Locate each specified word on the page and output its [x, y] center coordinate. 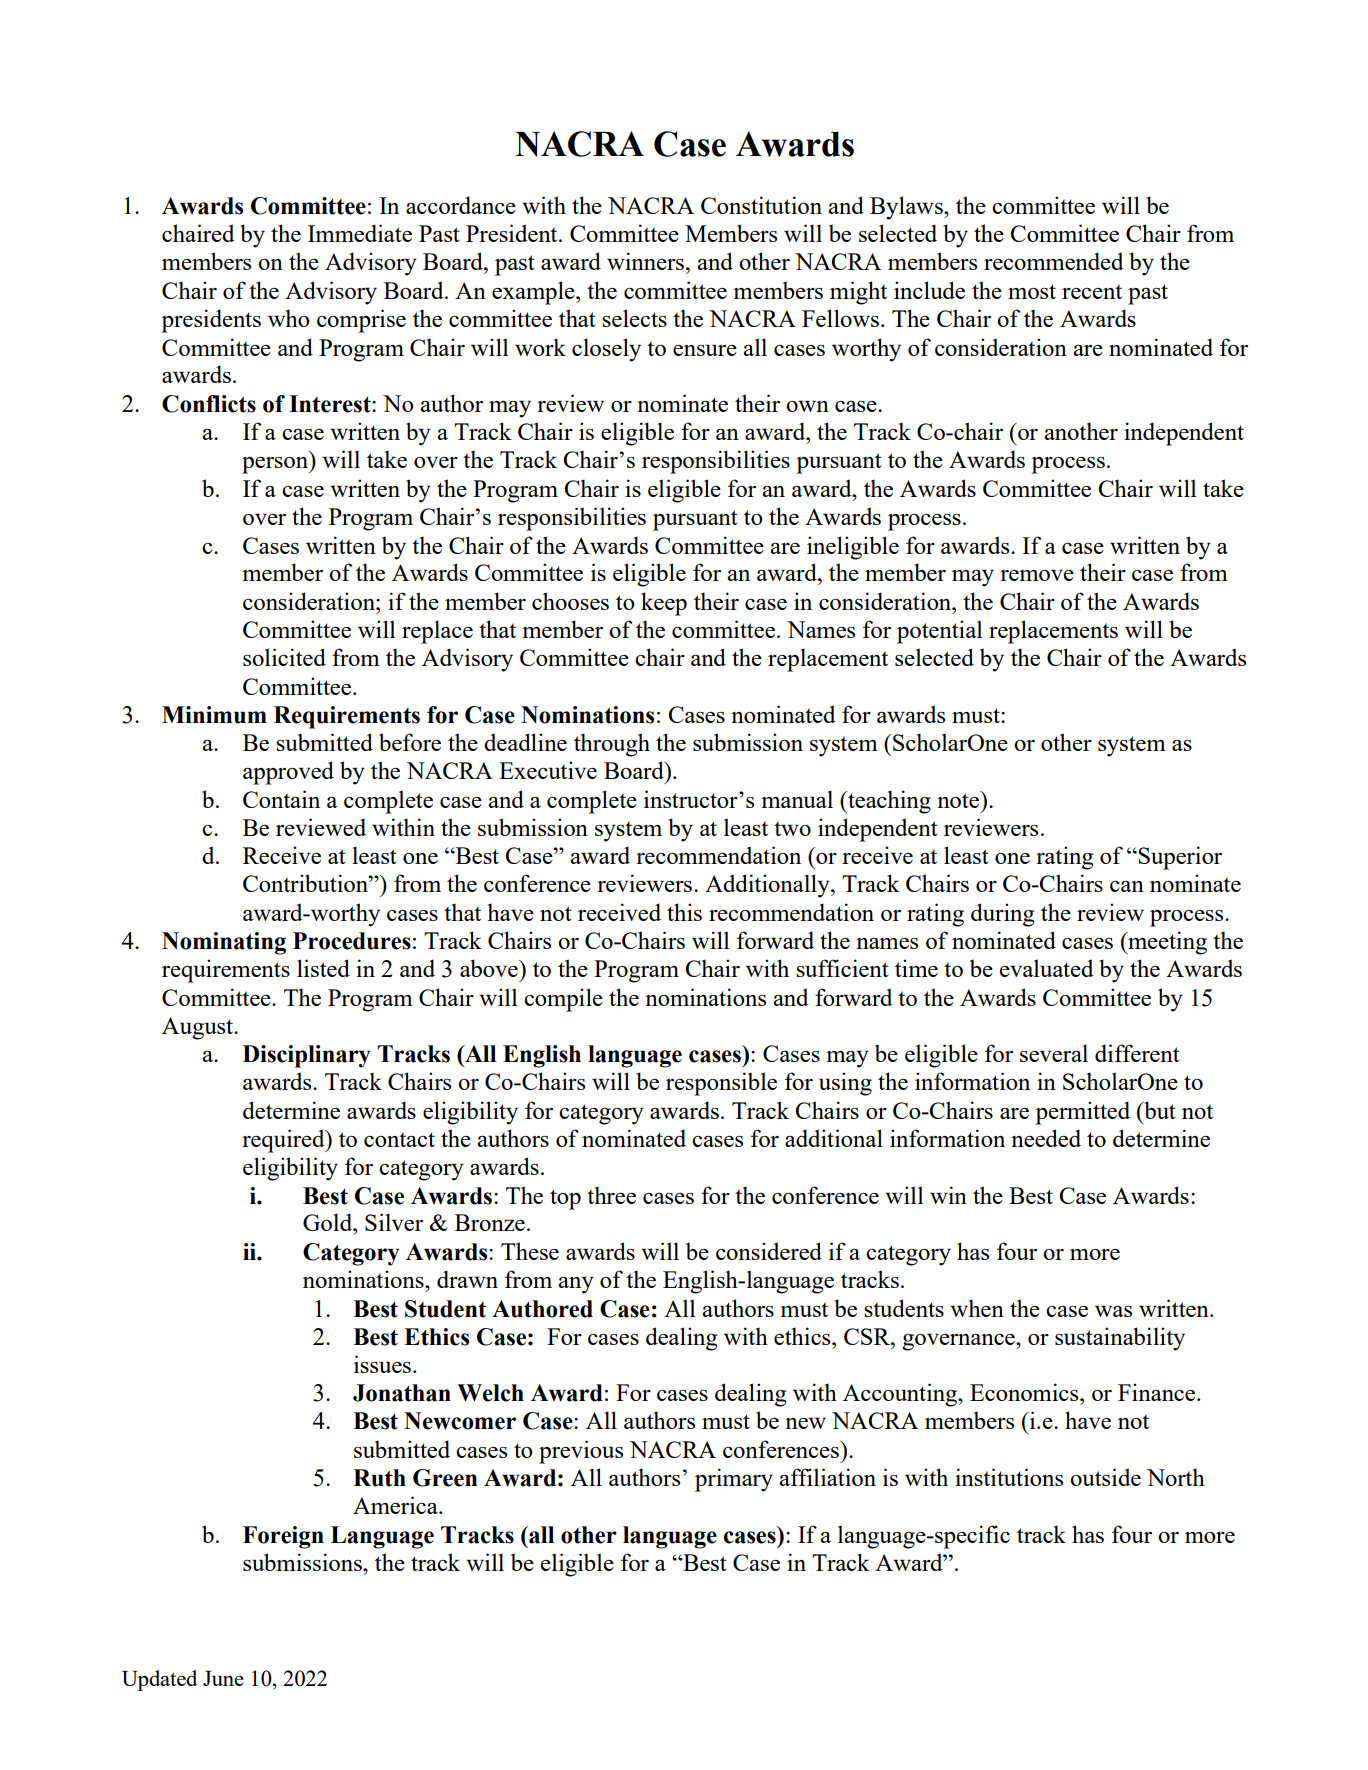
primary [734, 1480]
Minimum [214, 715]
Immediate [360, 233]
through [612, 745]
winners [647, 261]
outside [1105, 1477]
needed [1046, 1138]
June [223, 1678]
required [284, 1141]
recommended [1054, 261]
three [611, 1195]
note [959, 799]
